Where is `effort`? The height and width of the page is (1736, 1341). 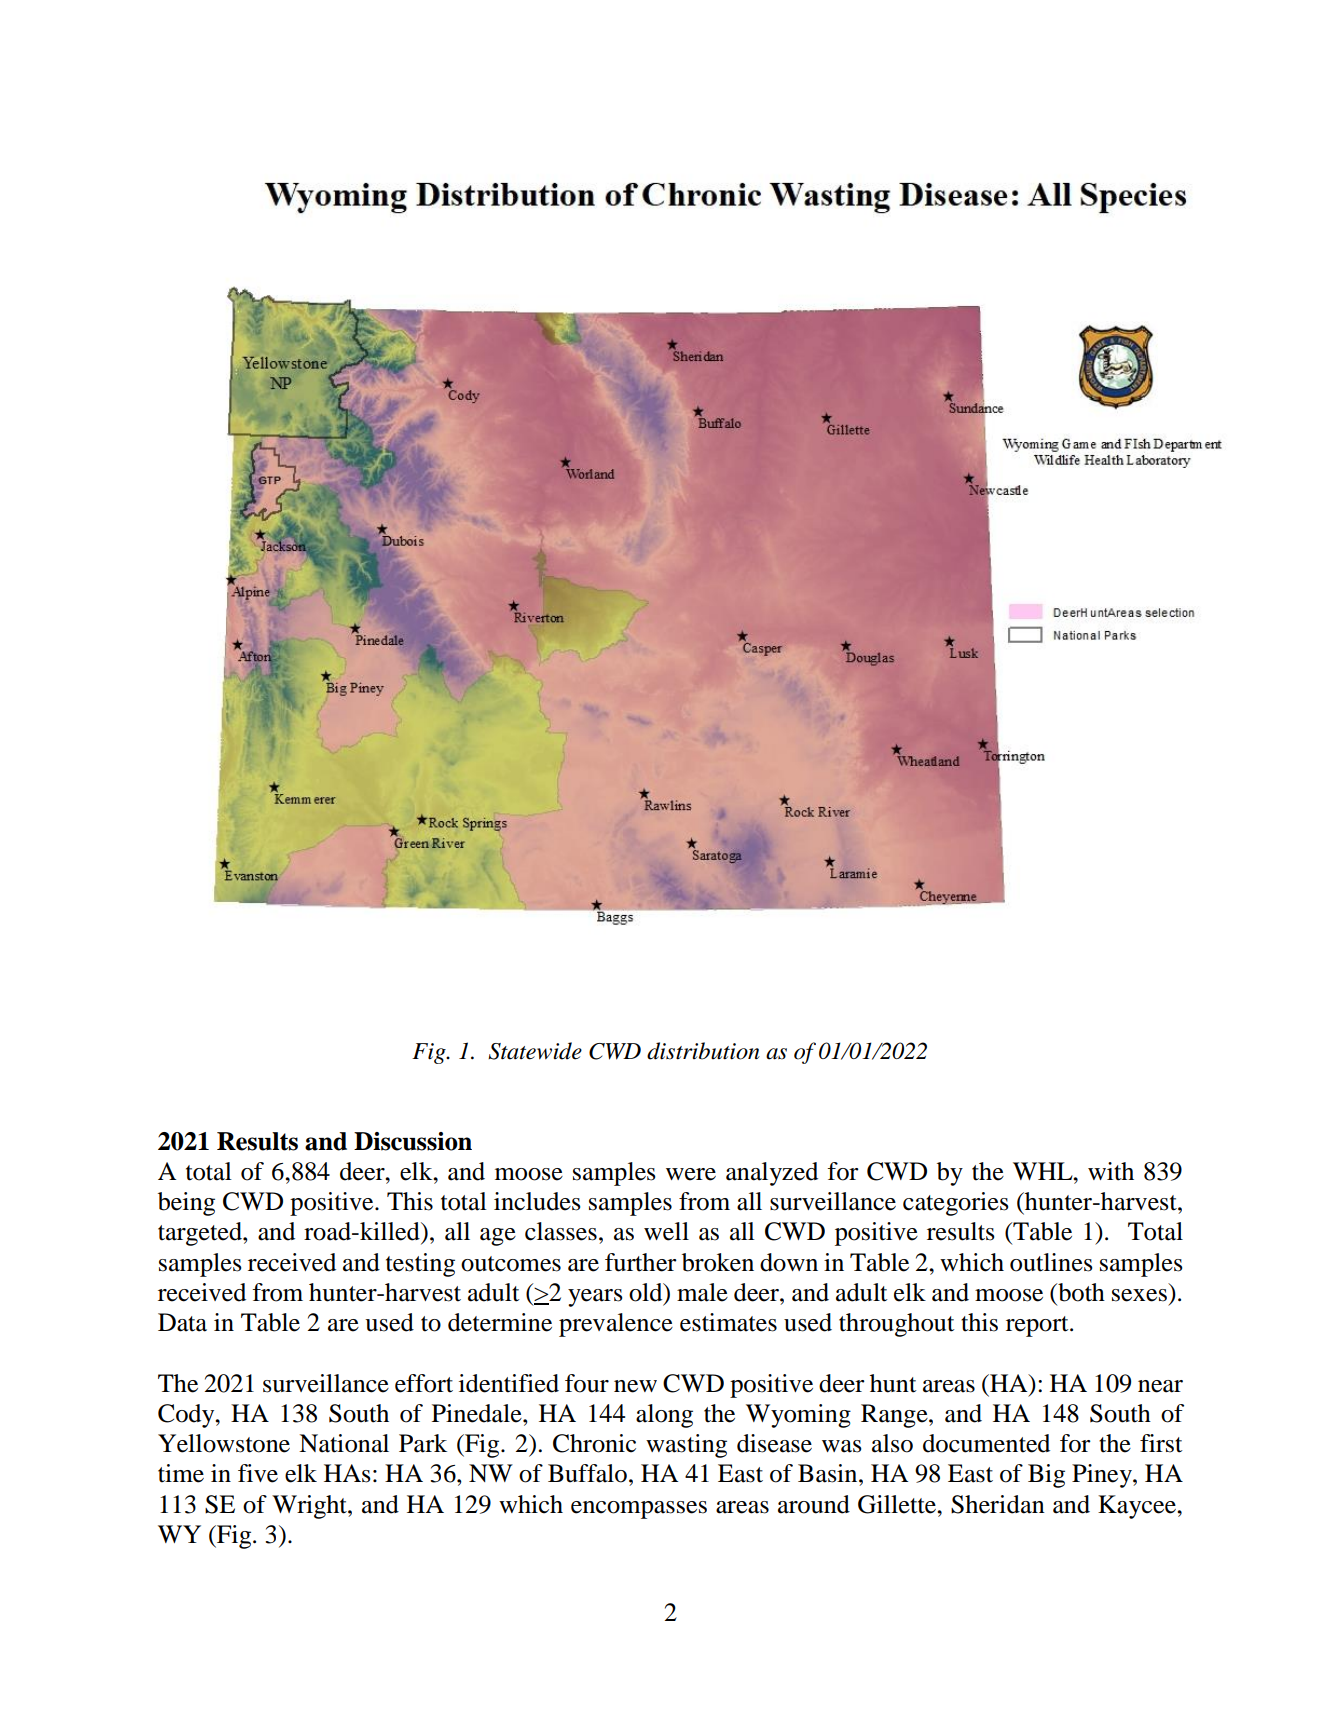 effort is located at coordinates (424, 1383).
